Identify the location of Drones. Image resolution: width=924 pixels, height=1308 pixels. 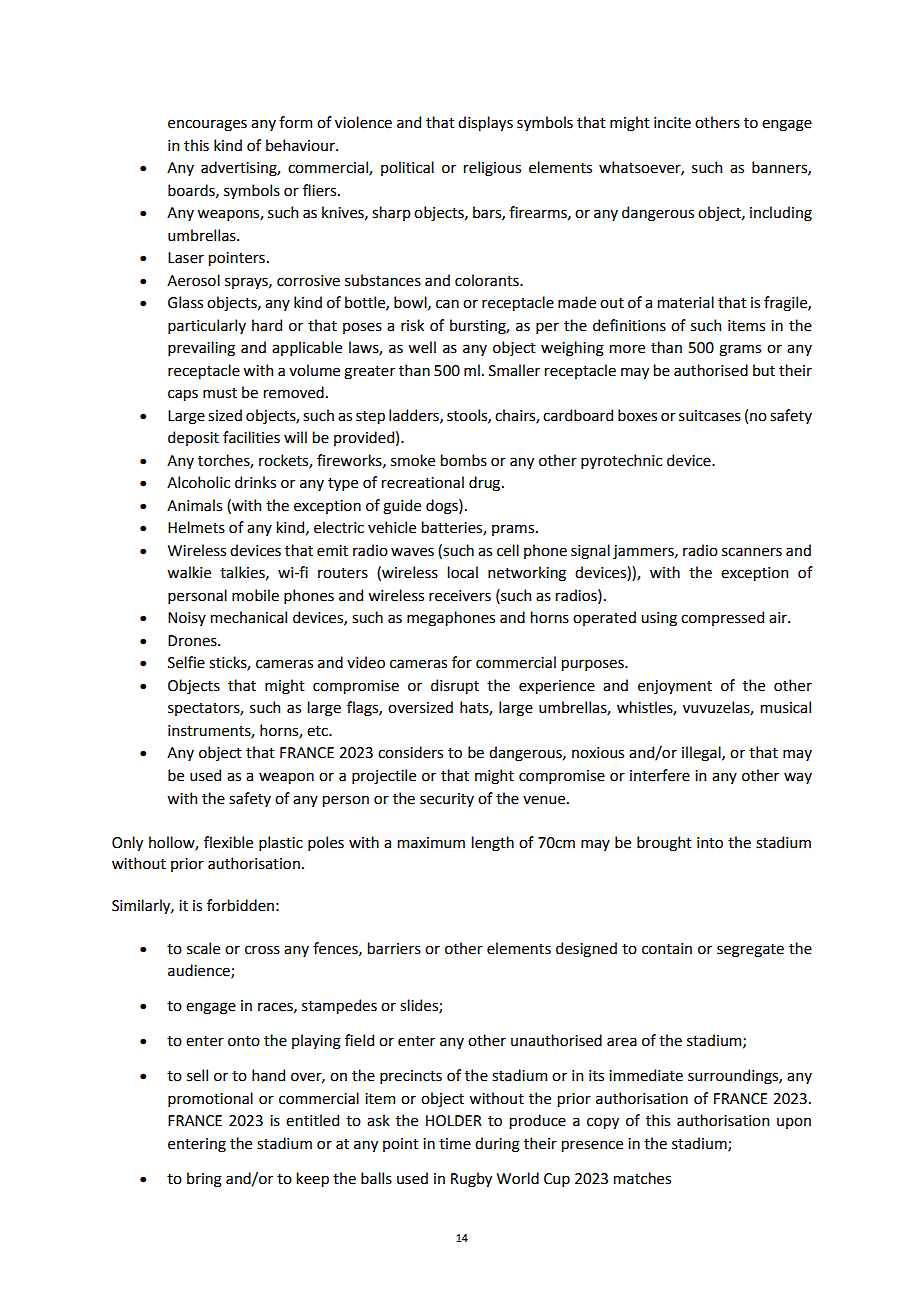
(193, 641).
